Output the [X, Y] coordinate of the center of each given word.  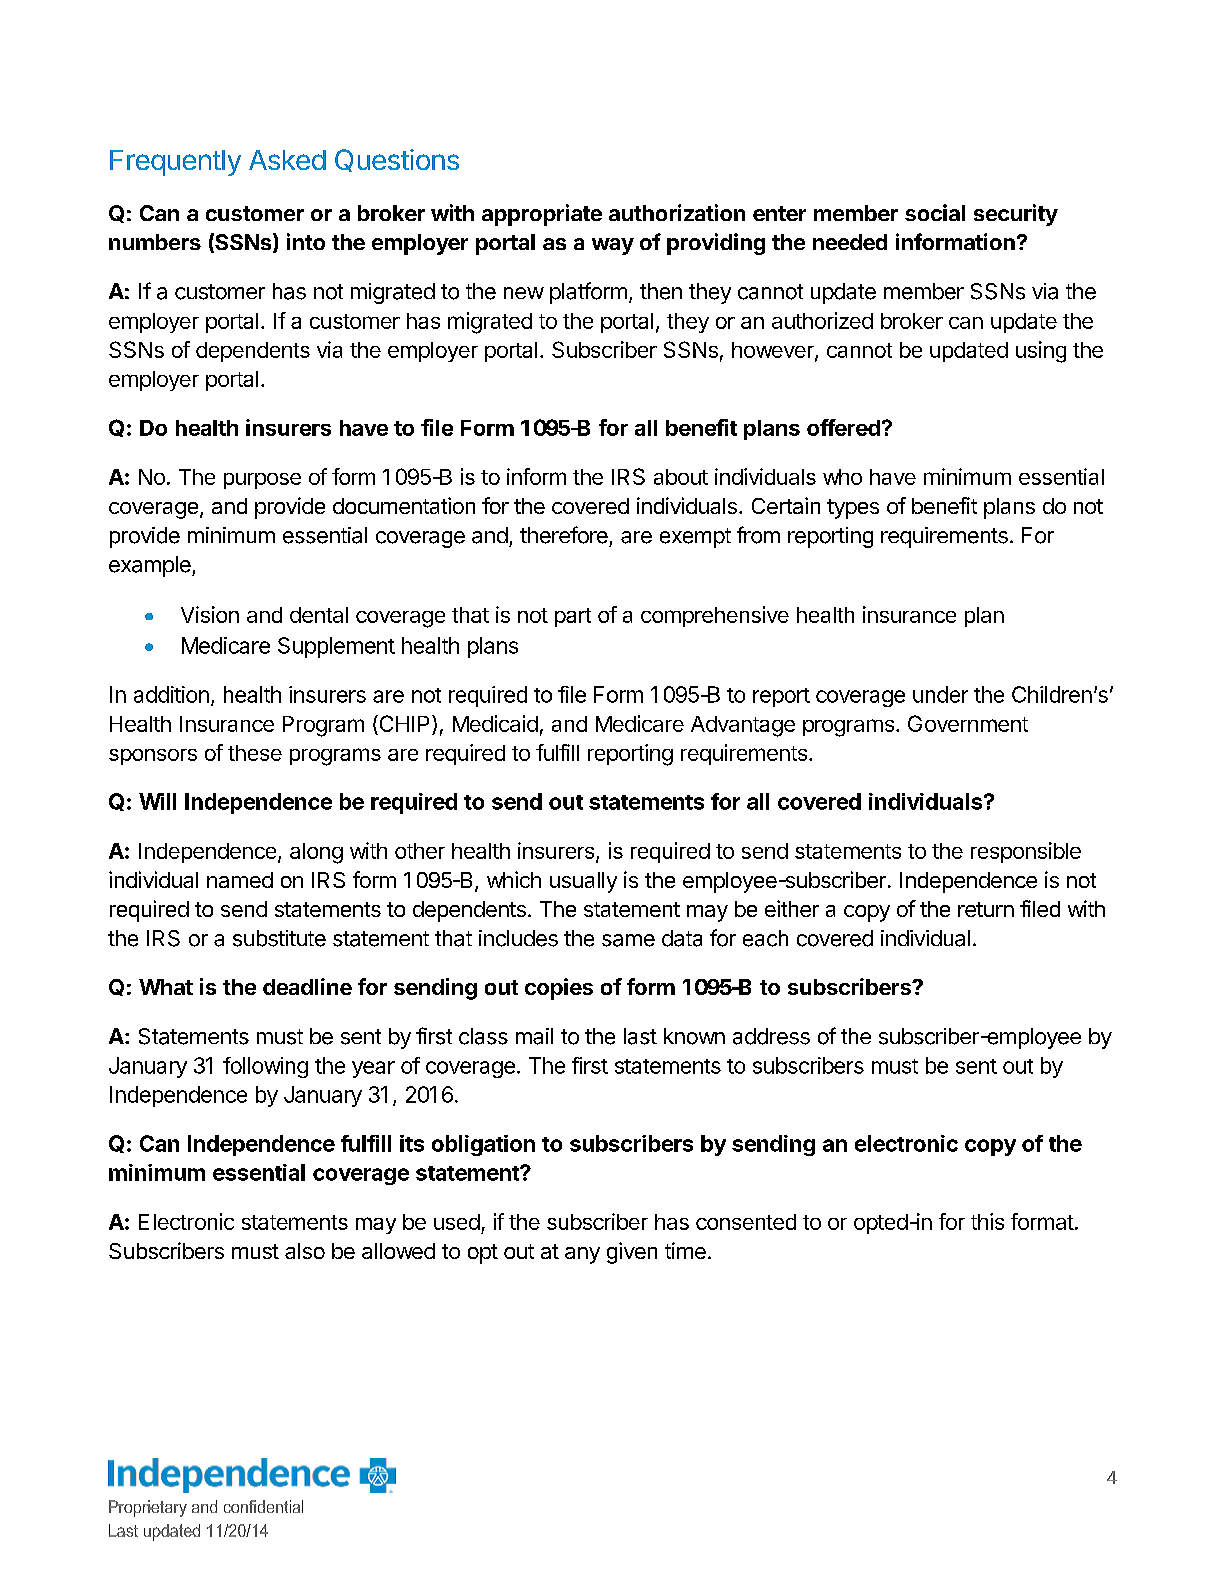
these [255, 753]
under [940, 694]
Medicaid [495, 723]
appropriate [542, 215]
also [305, 1251]
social [935, 212]
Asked [287, 160]
